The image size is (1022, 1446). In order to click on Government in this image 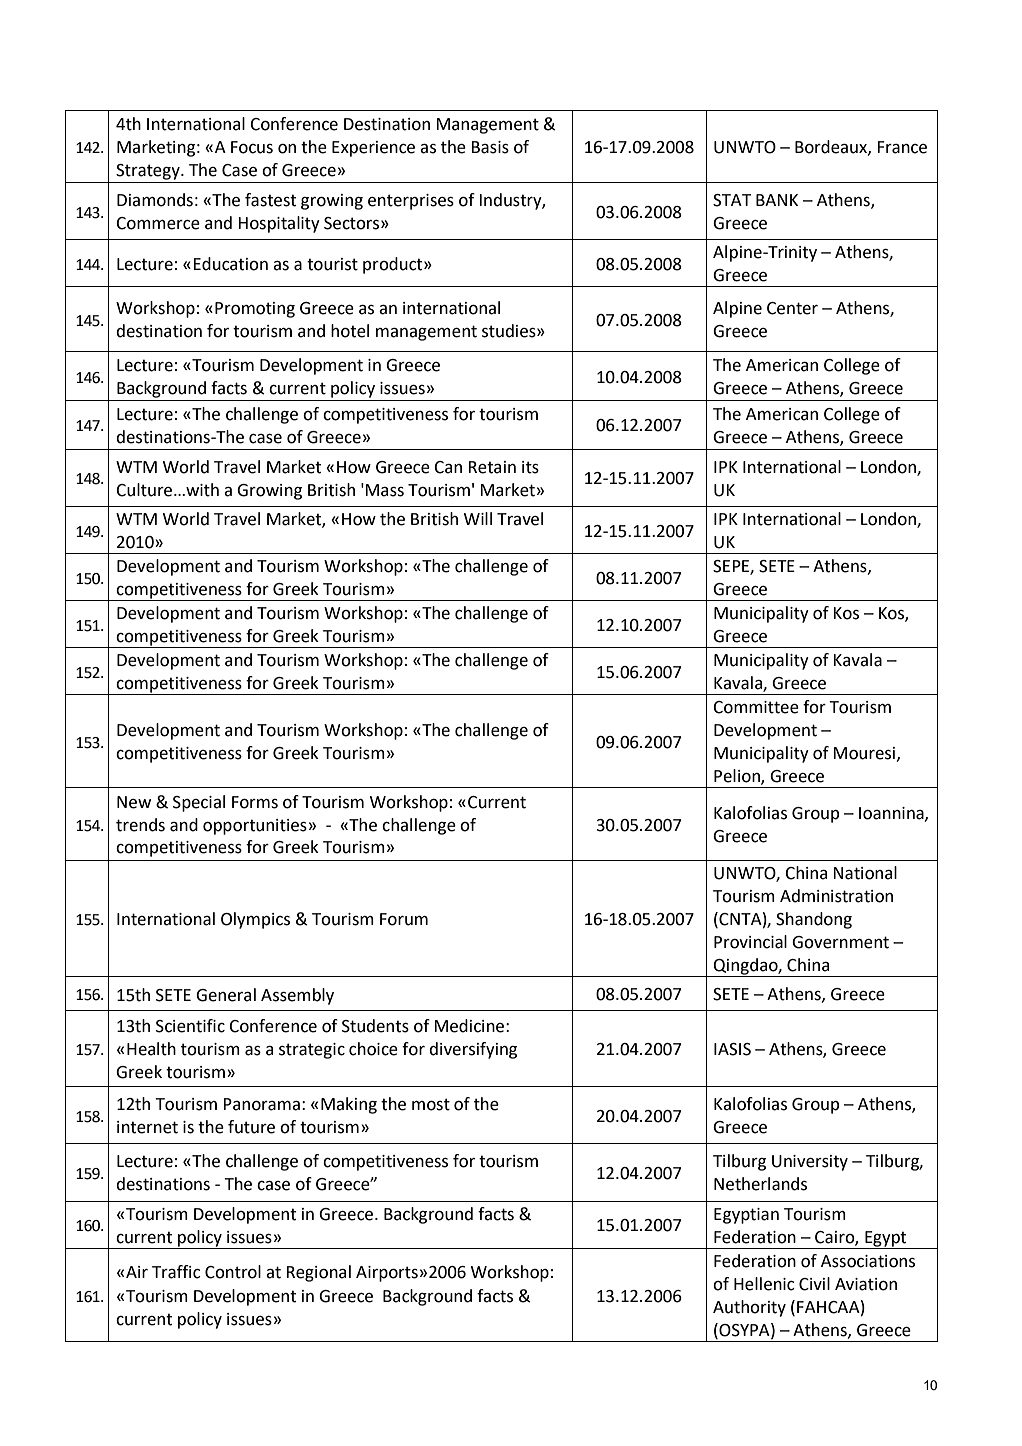, I will do `click(840, 942)`.
